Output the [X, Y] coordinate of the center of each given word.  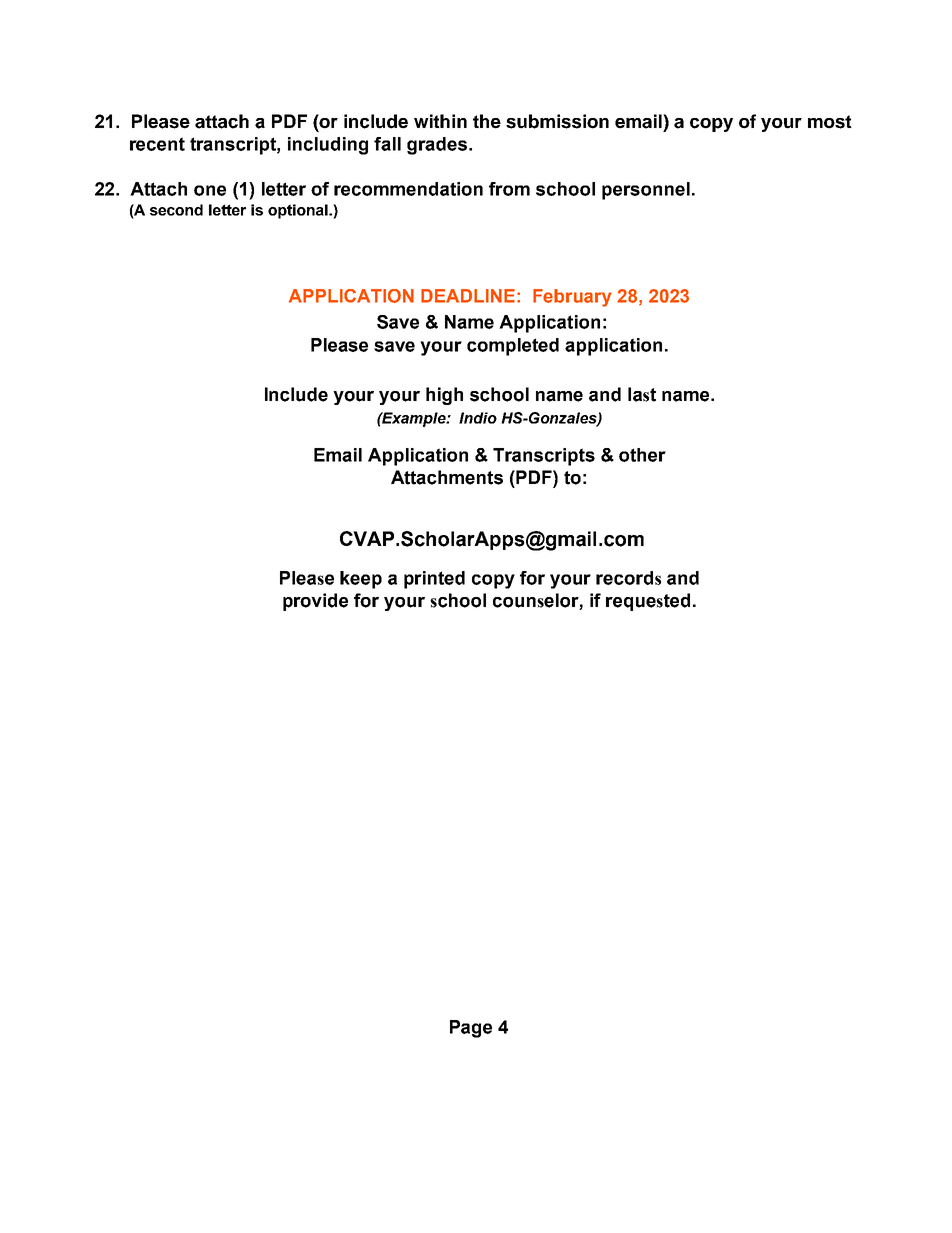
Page [471, 1029]
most [830, 122]
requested [648, 602]
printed [434, 580]
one [210, 190]
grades [438, 146]
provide [315, 602]
